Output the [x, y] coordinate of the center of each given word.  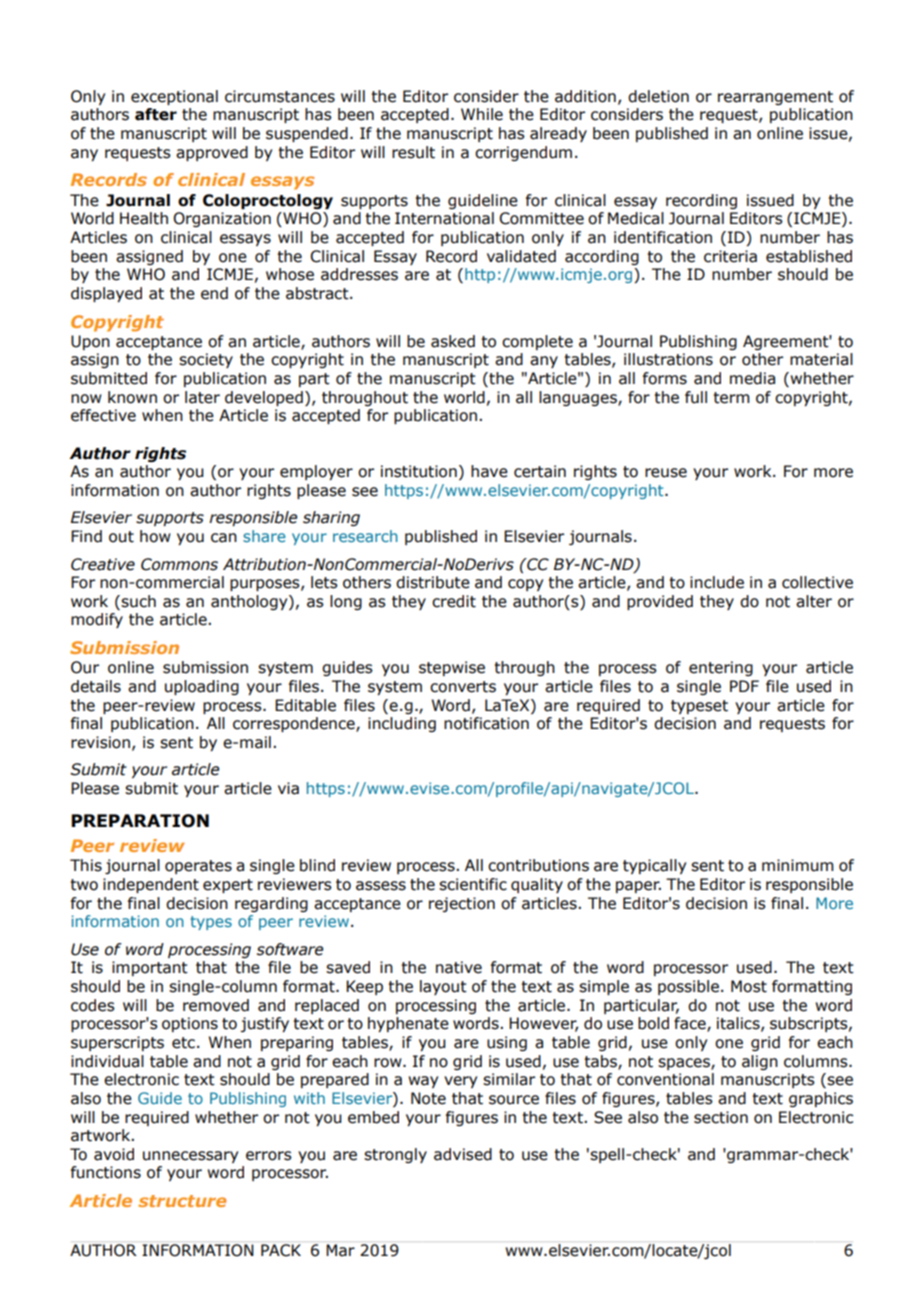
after [156, 114]
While [482, 114]
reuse [666, 473]
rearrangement [775, 98]
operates [198, 867]
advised [463, 1154]
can [224, 538]
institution [419, 471]
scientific [473, 884]
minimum [798, 865]
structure [182, 1201]
